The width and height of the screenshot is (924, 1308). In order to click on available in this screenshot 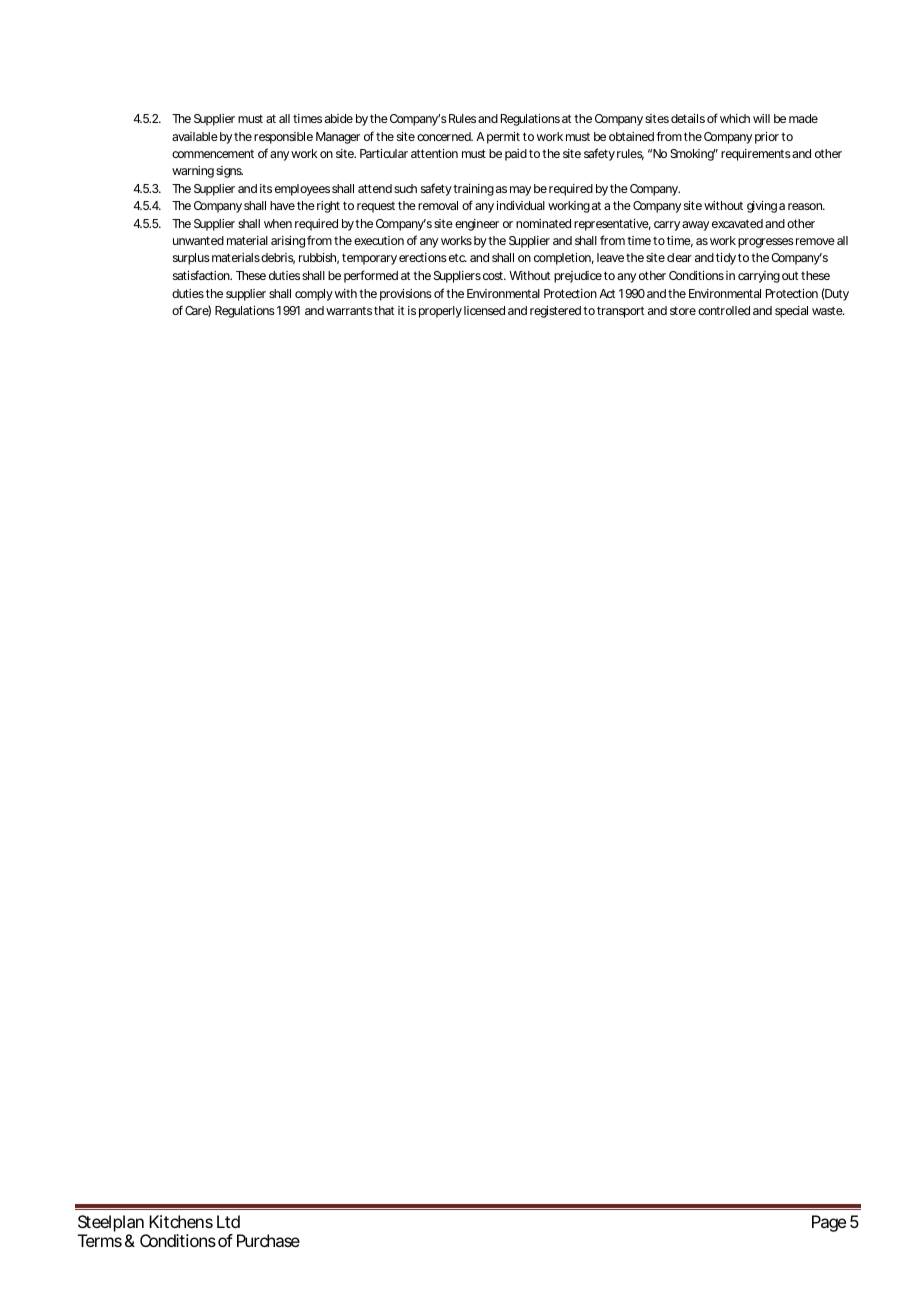, I will do `click(195, 136)`.
